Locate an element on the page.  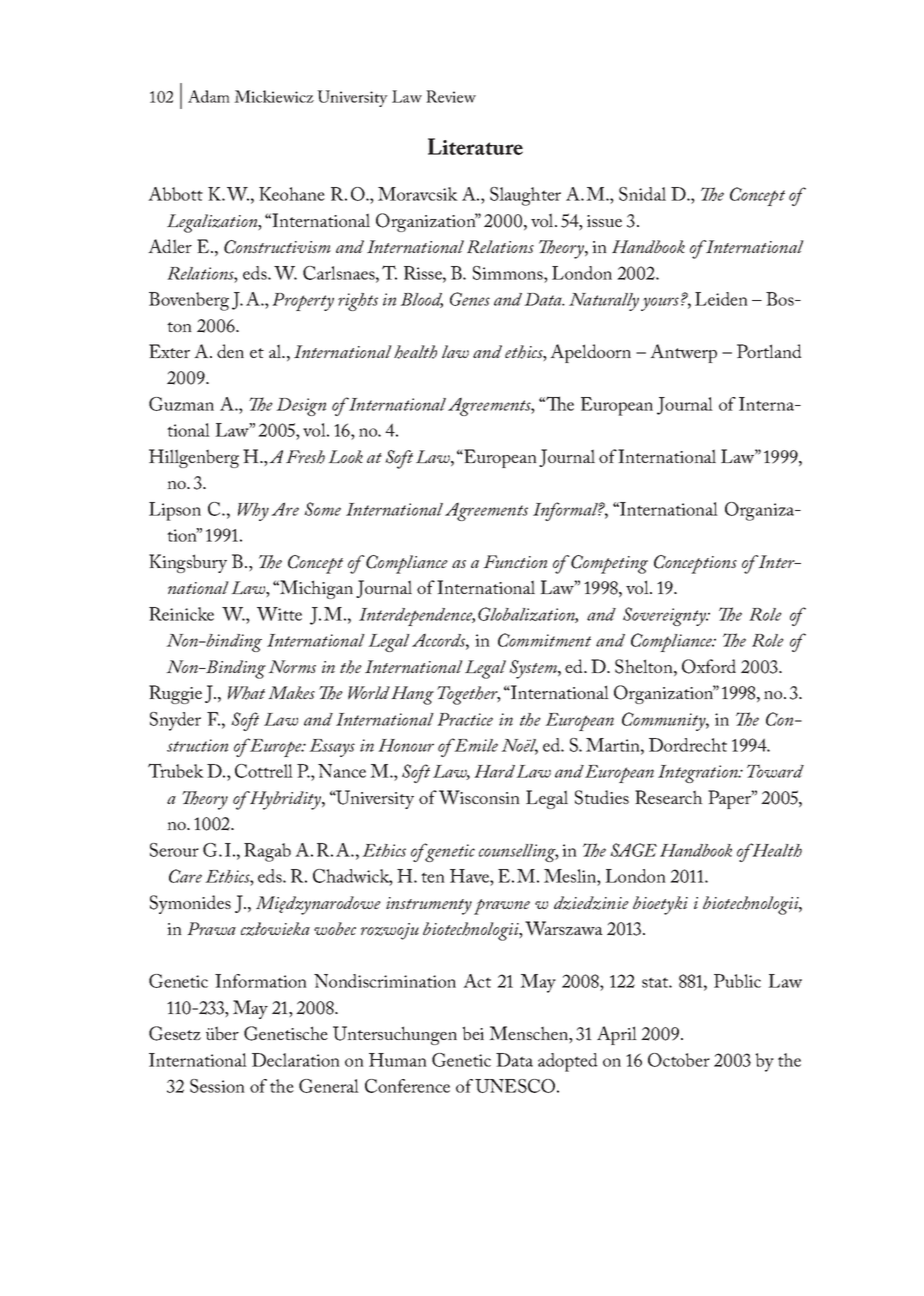
issue is located at coordinates (604, 221).
